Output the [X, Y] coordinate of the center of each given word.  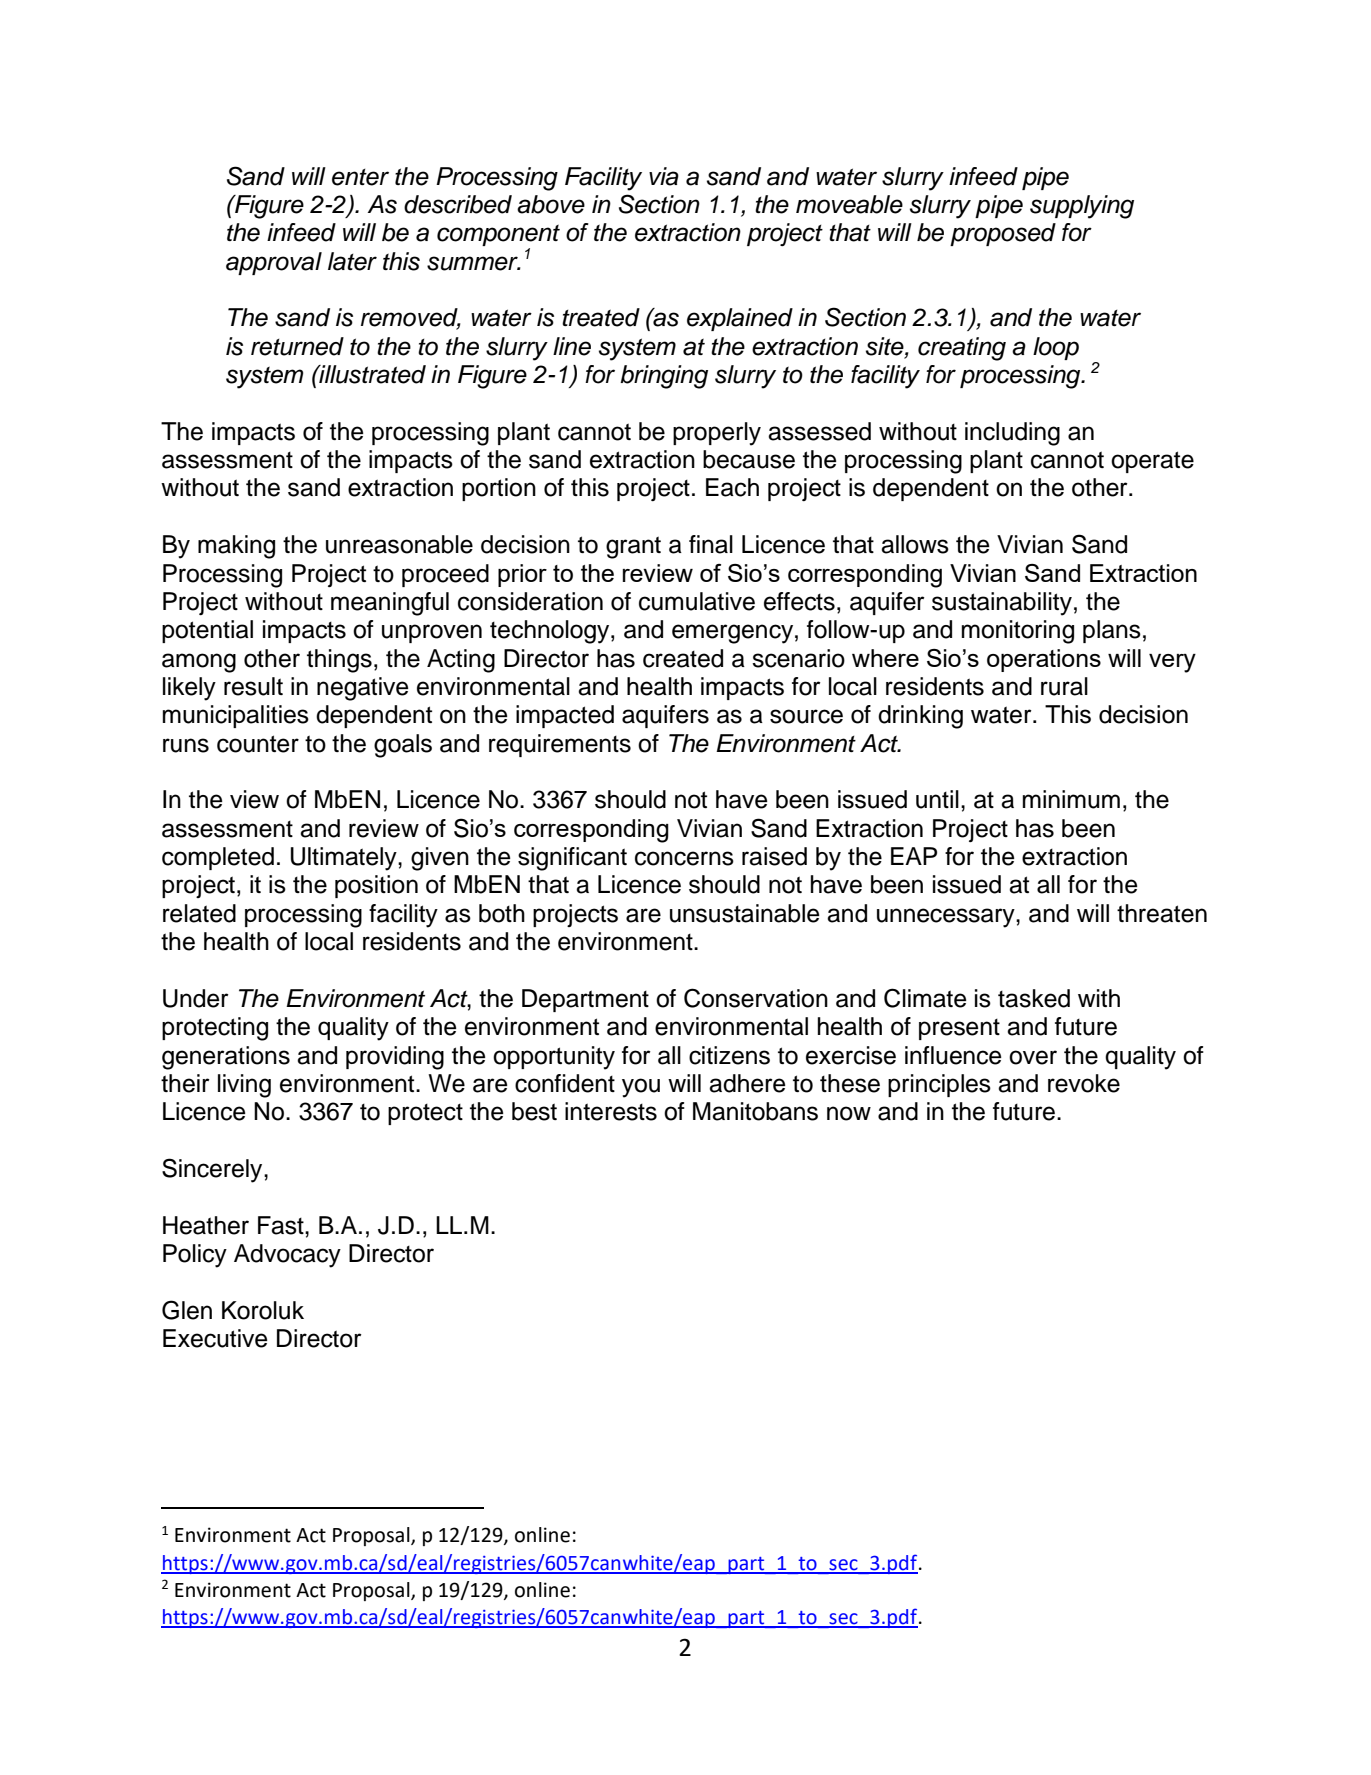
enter [360, 177]
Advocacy [287, 1256]
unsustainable [745, 913]
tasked [1034, 998]
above [551, 204]
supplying [1082, 207]
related [199, 913]
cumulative [697, 601]
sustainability [1002, 604]
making [236, 547]
